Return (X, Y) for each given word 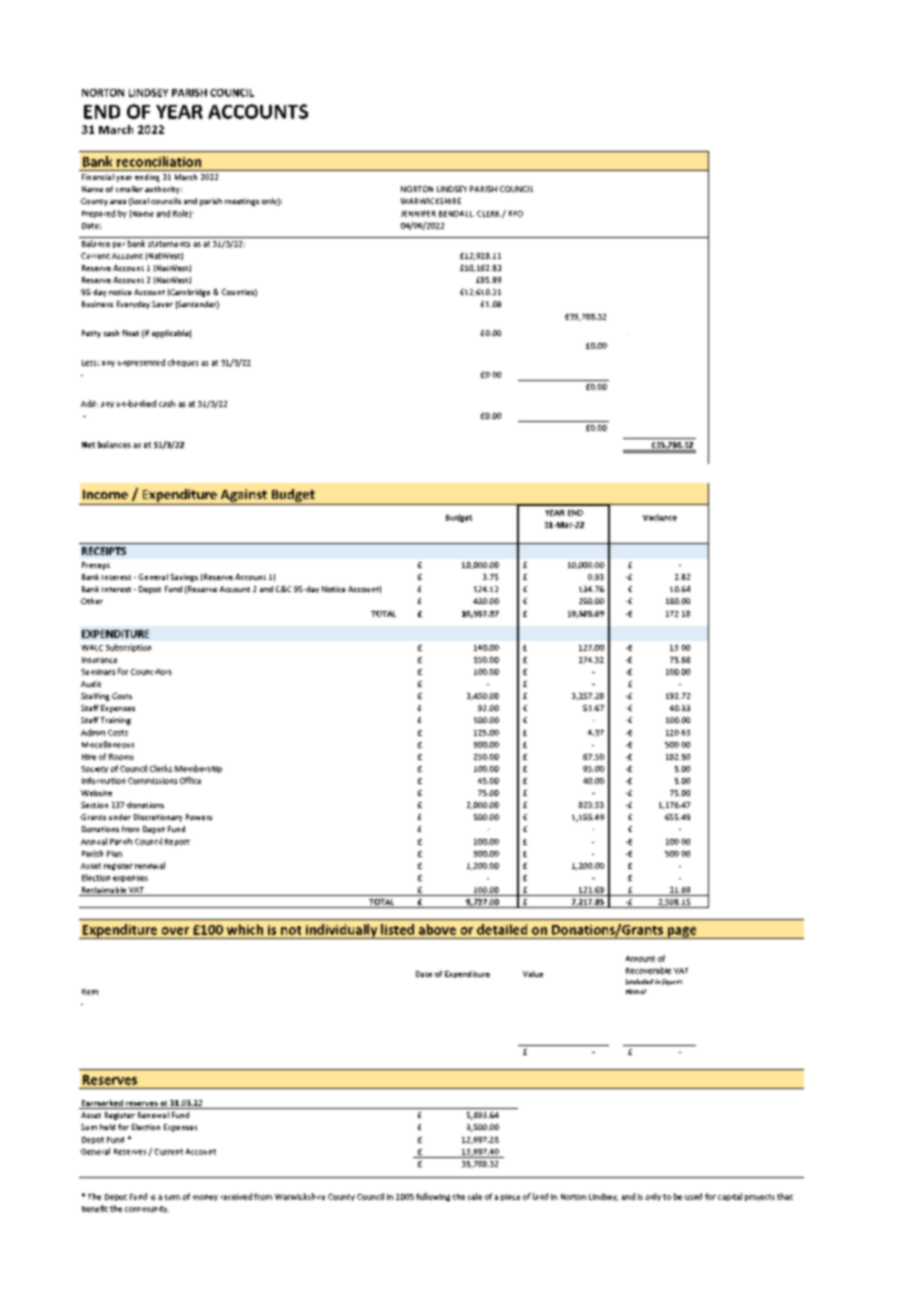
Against (244, 495)
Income (105, 494)
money (205, 1198)
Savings (184, 578)
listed (397, 929)
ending (147, 178)
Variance (660, 517)
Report (177, 842)
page (682, 933)
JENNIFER (418, 214)
